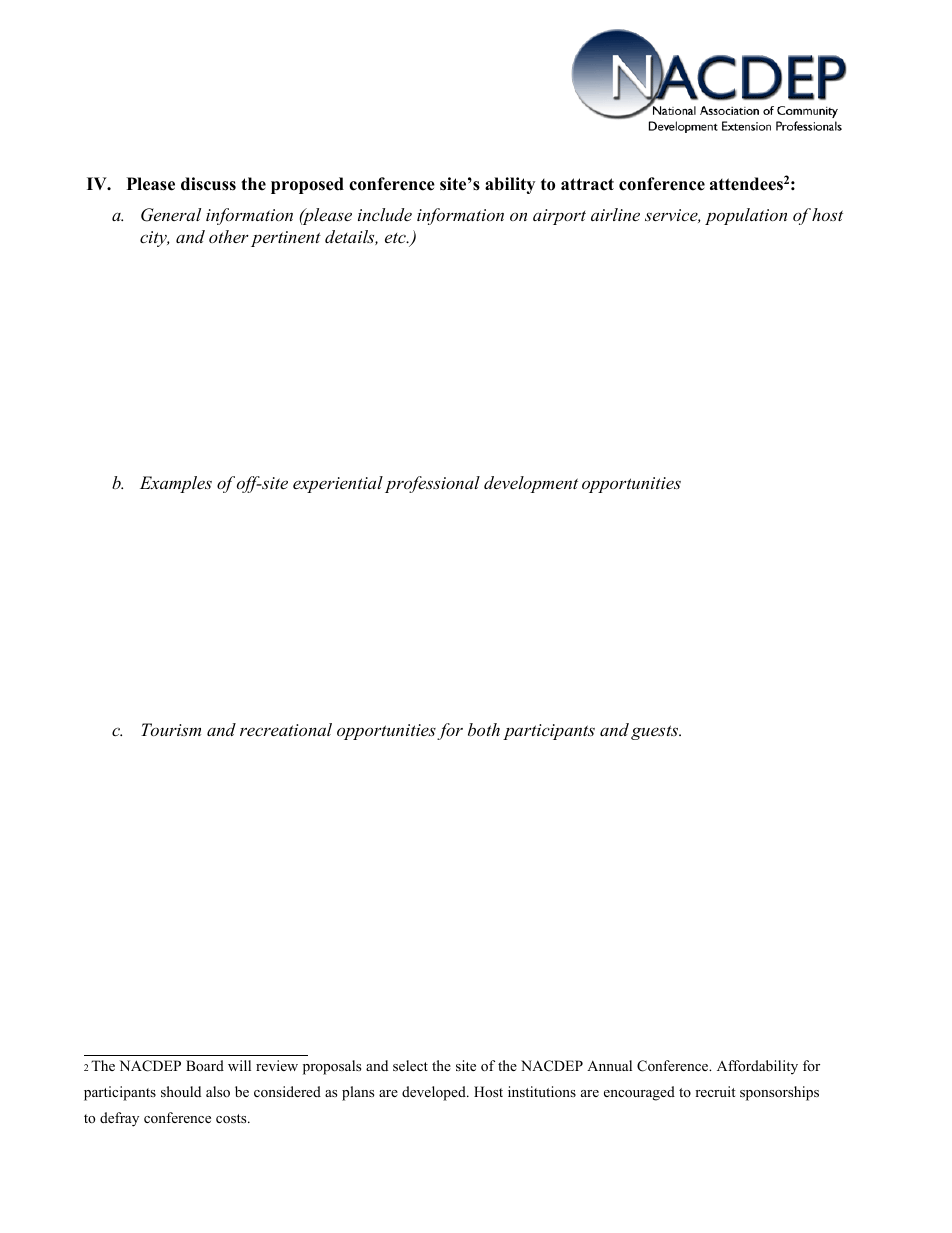 The height and width of the page is (1233, 952). I want to click on etc, so click(396, 238).
